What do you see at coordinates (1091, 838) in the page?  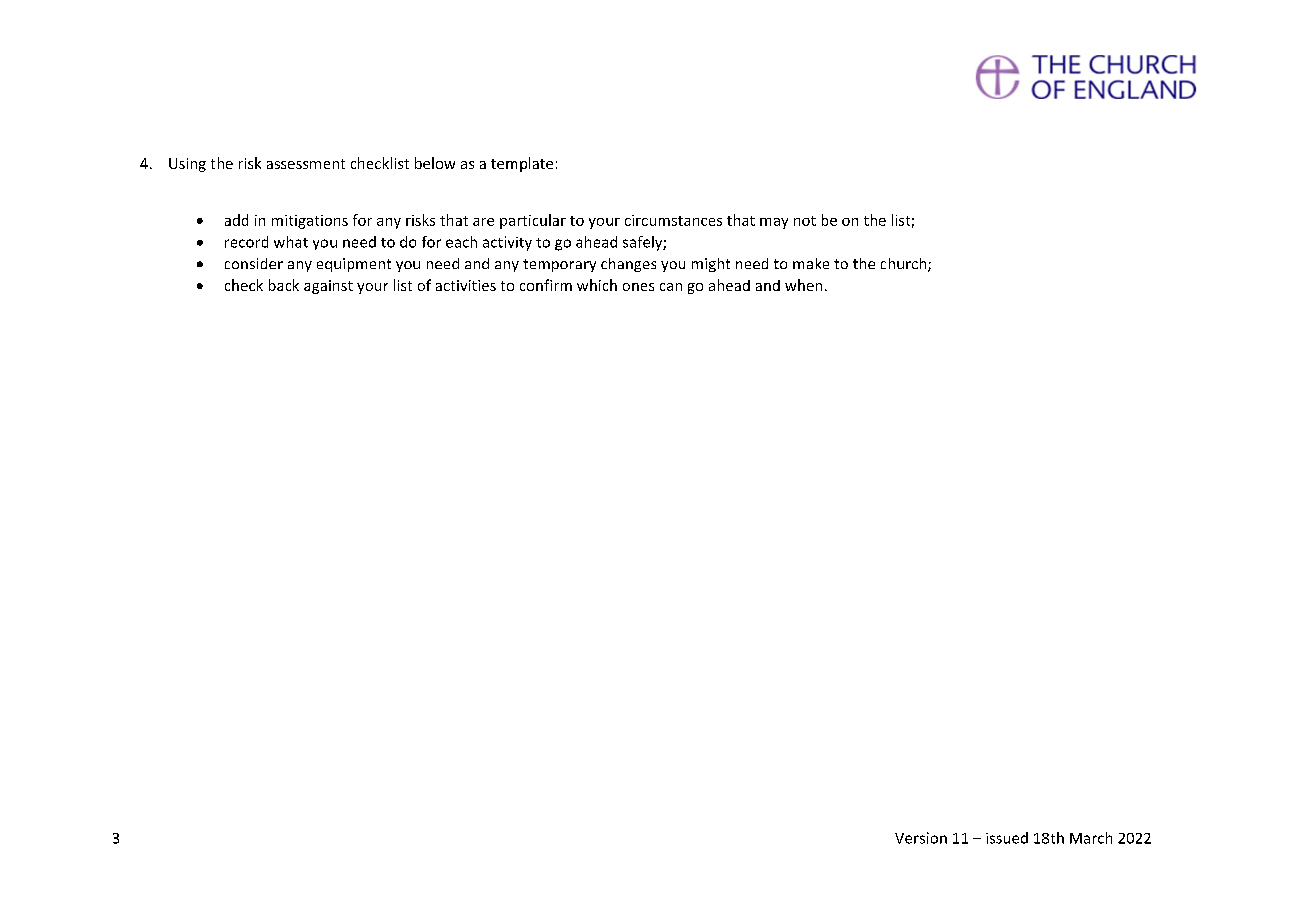 I see `March` at bounding box center [1091, 838].
